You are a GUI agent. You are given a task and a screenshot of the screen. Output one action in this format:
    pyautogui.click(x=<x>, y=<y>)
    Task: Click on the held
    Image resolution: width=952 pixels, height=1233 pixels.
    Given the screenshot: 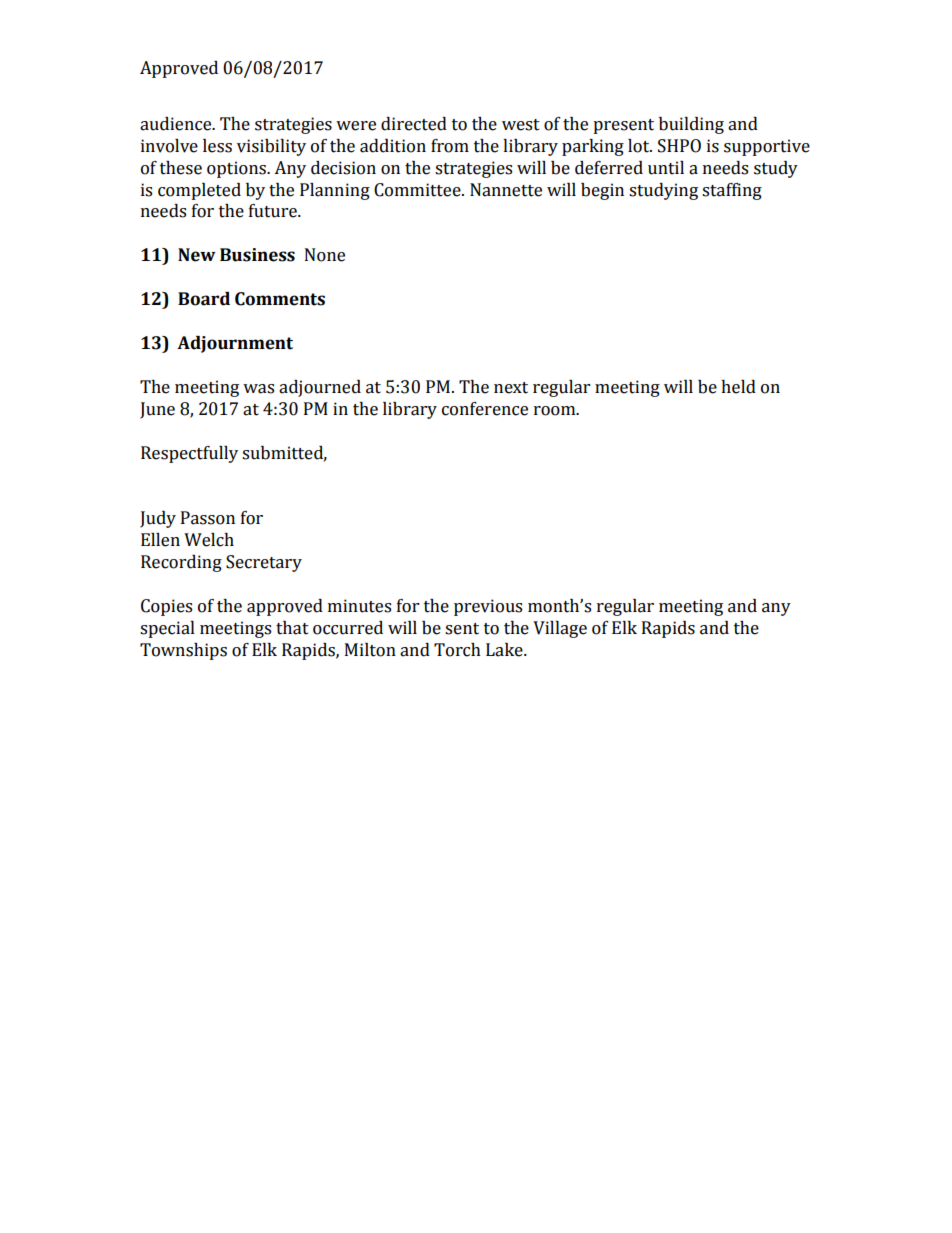 What is the action you would take?
    pyautogui.click(x=738, y=387)
